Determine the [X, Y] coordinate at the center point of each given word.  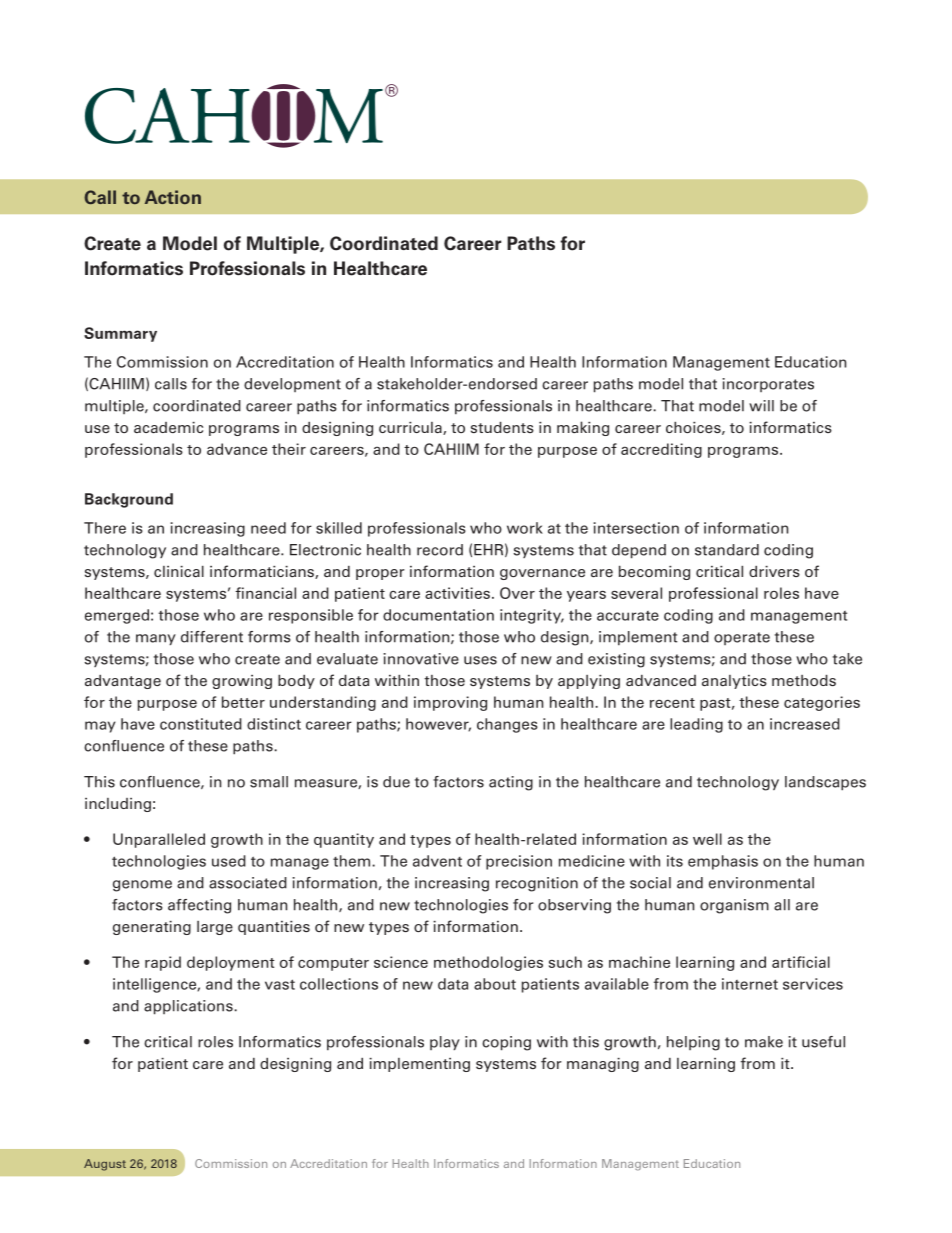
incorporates [768, 385]
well [707, 839]
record [440, 550]
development [292, 385]
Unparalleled [159, 840]
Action [173, 197]
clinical [179, 571]
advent [437, 861]
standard [727, 550]
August [105, 1165]
